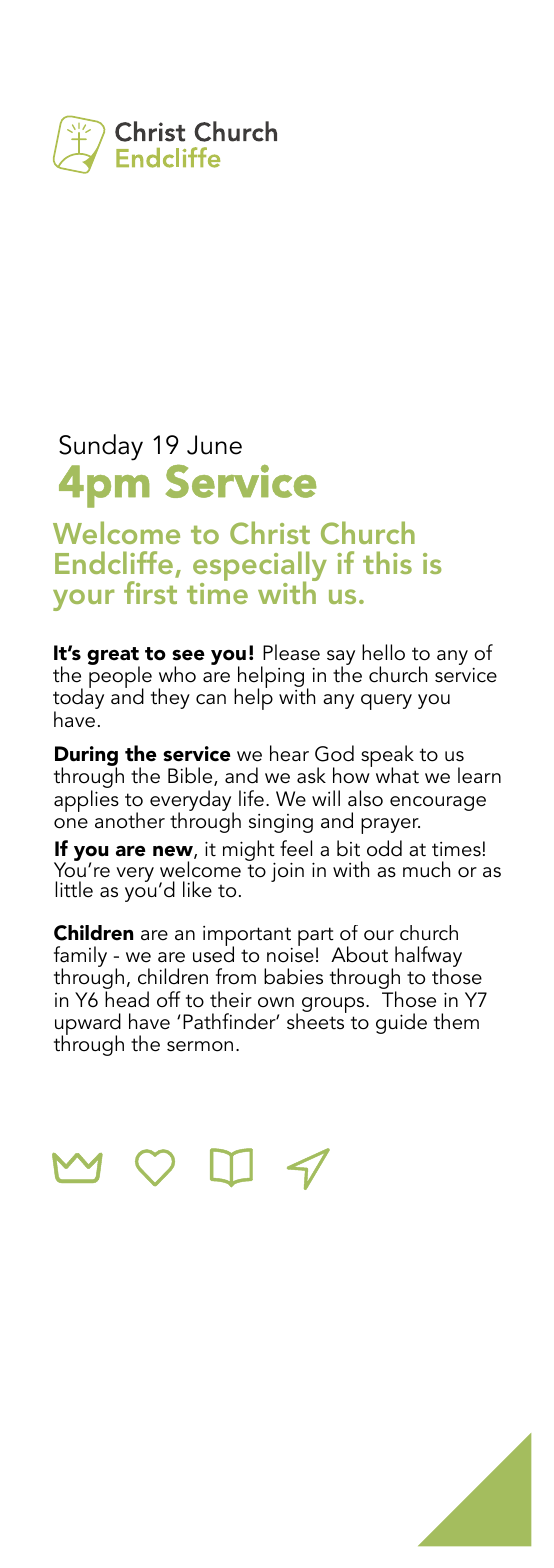 This screenshot has width=554, height=1568. Describe the element at coordinates (113, 657) in the screenshot. I see `great` at that location.
